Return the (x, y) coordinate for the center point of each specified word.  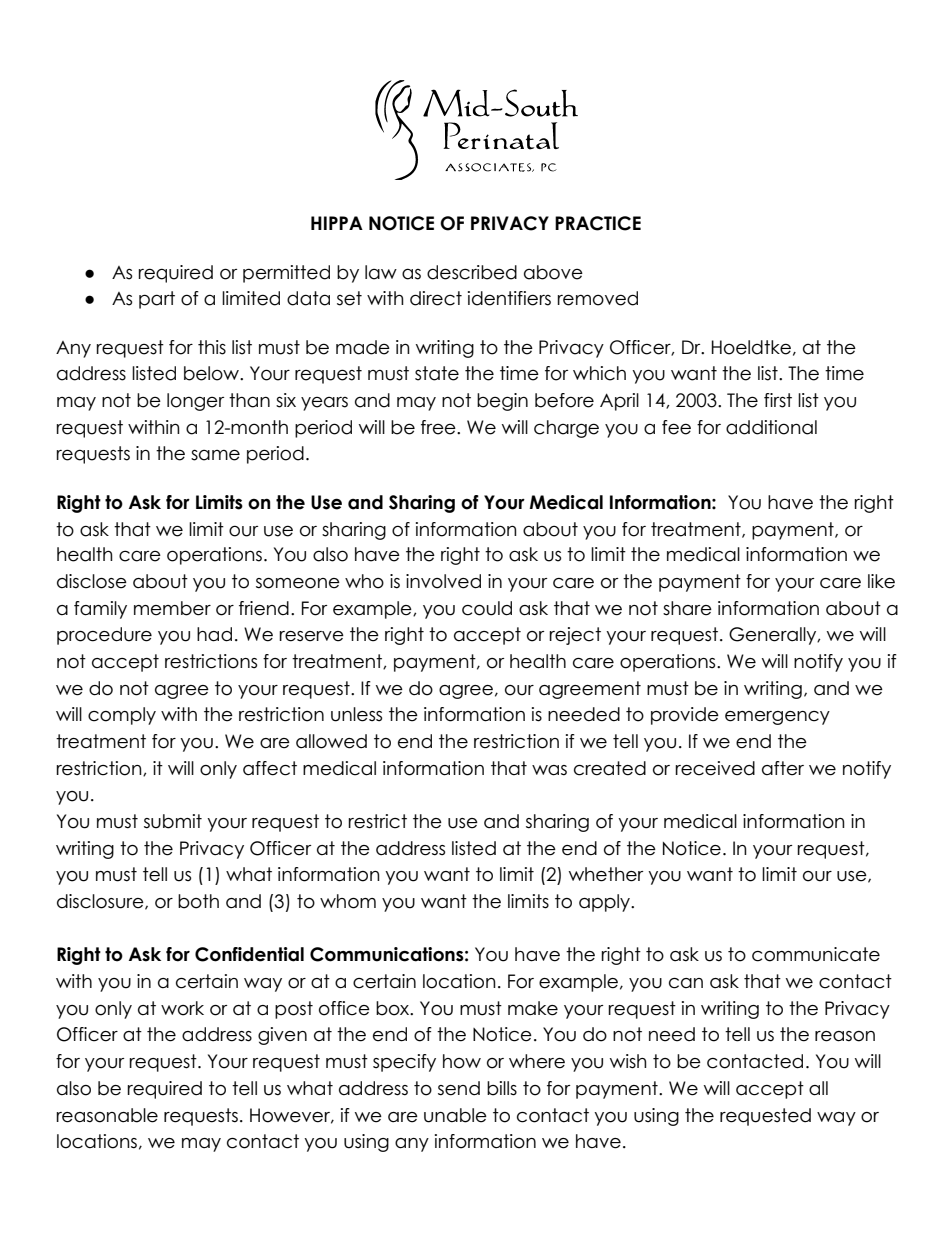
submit (173, 821)
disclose (92, 581)
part (157, 300)
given (282, 1036)
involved (443, 581)
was (549, 770)
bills (502, 1088)
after (783, 768)
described (472, 272)
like (881, 581)
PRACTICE (598, 223)
